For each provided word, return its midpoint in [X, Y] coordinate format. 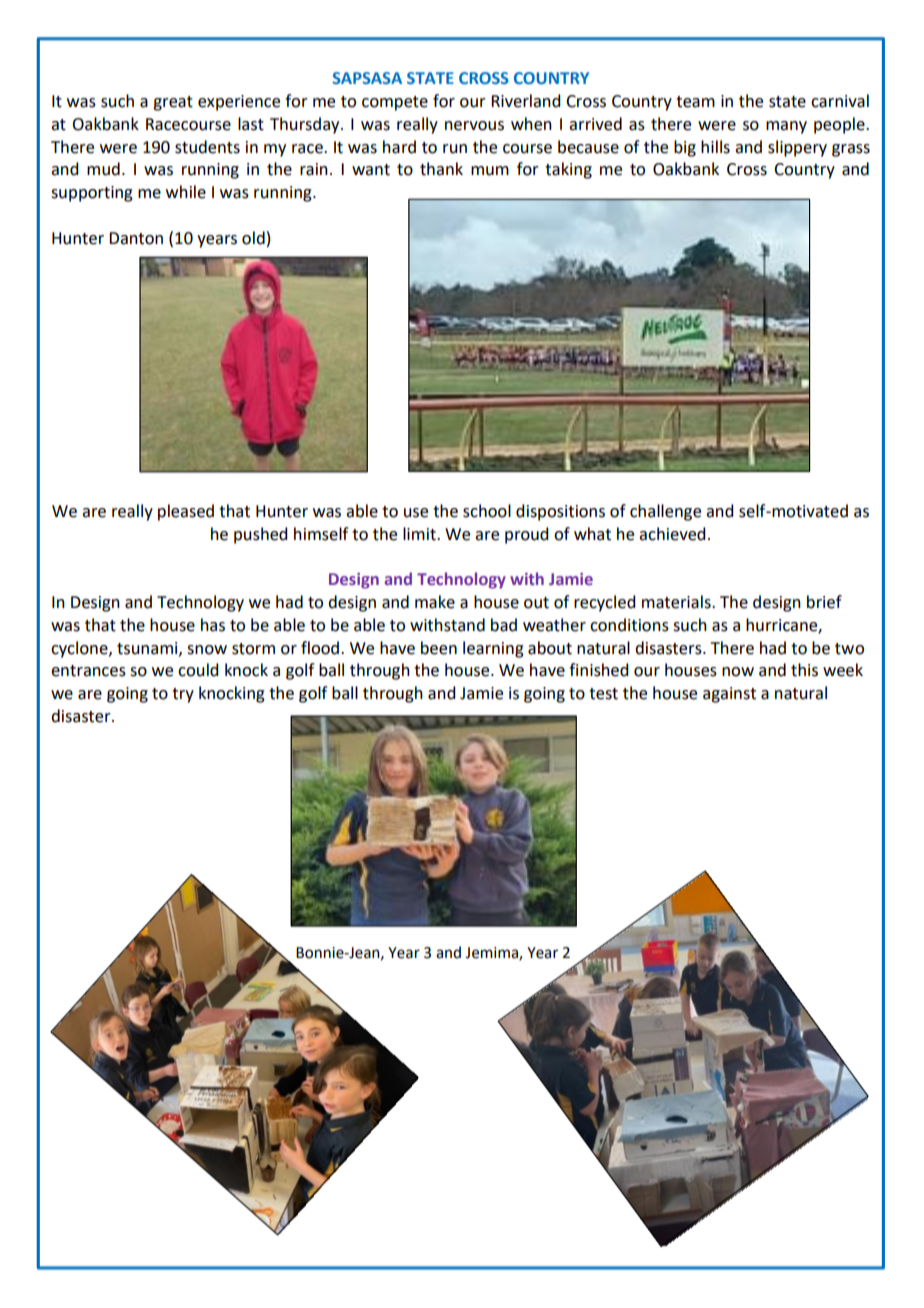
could [198, 670]
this [804, 670]
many [786, 127]
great [173, 103]
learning [493, 649]
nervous [474, 126]
